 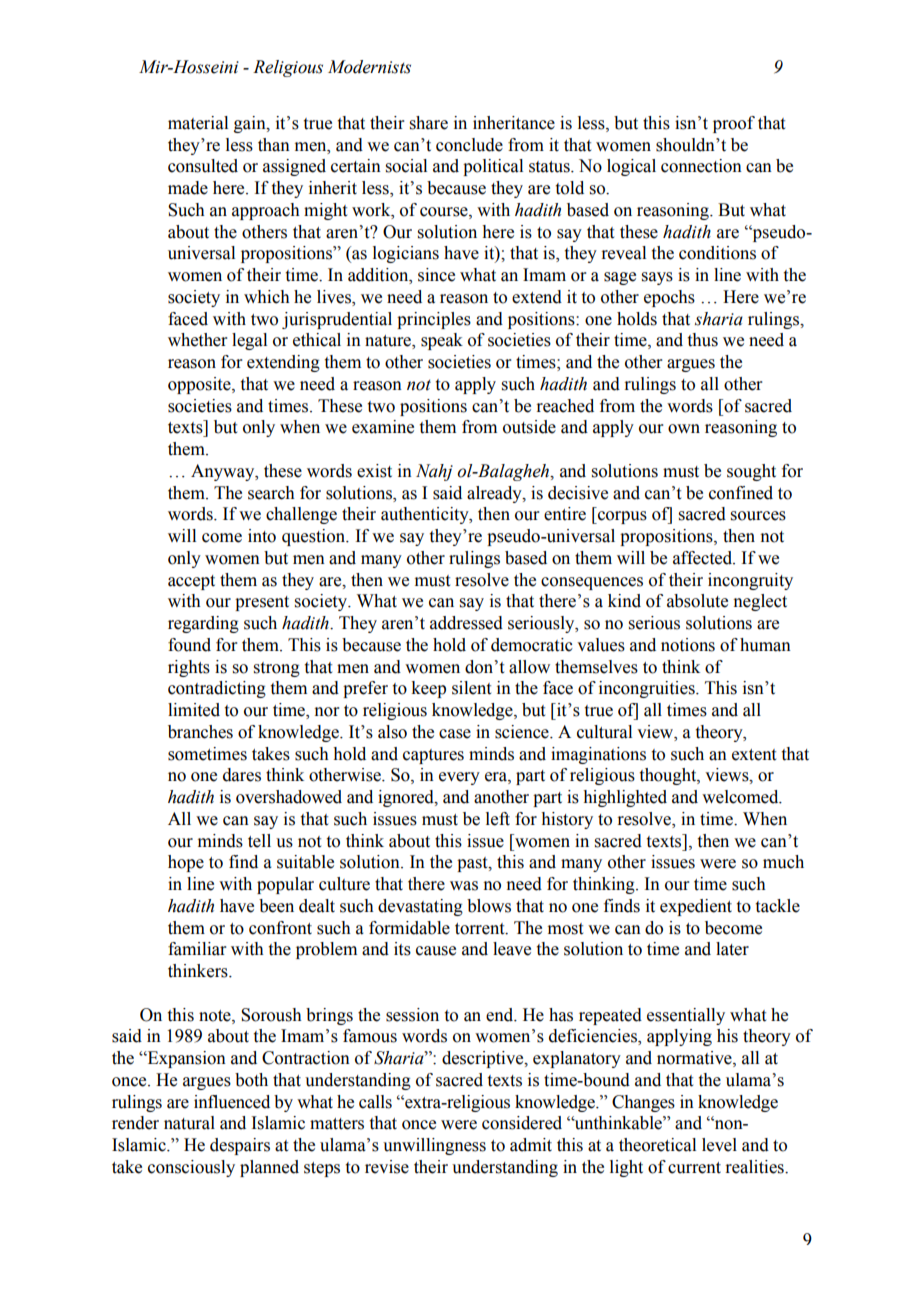 What do you see at coordinates (719, 1145) in the screenshot?
I see `level` at bounding box center [719, 1145].
